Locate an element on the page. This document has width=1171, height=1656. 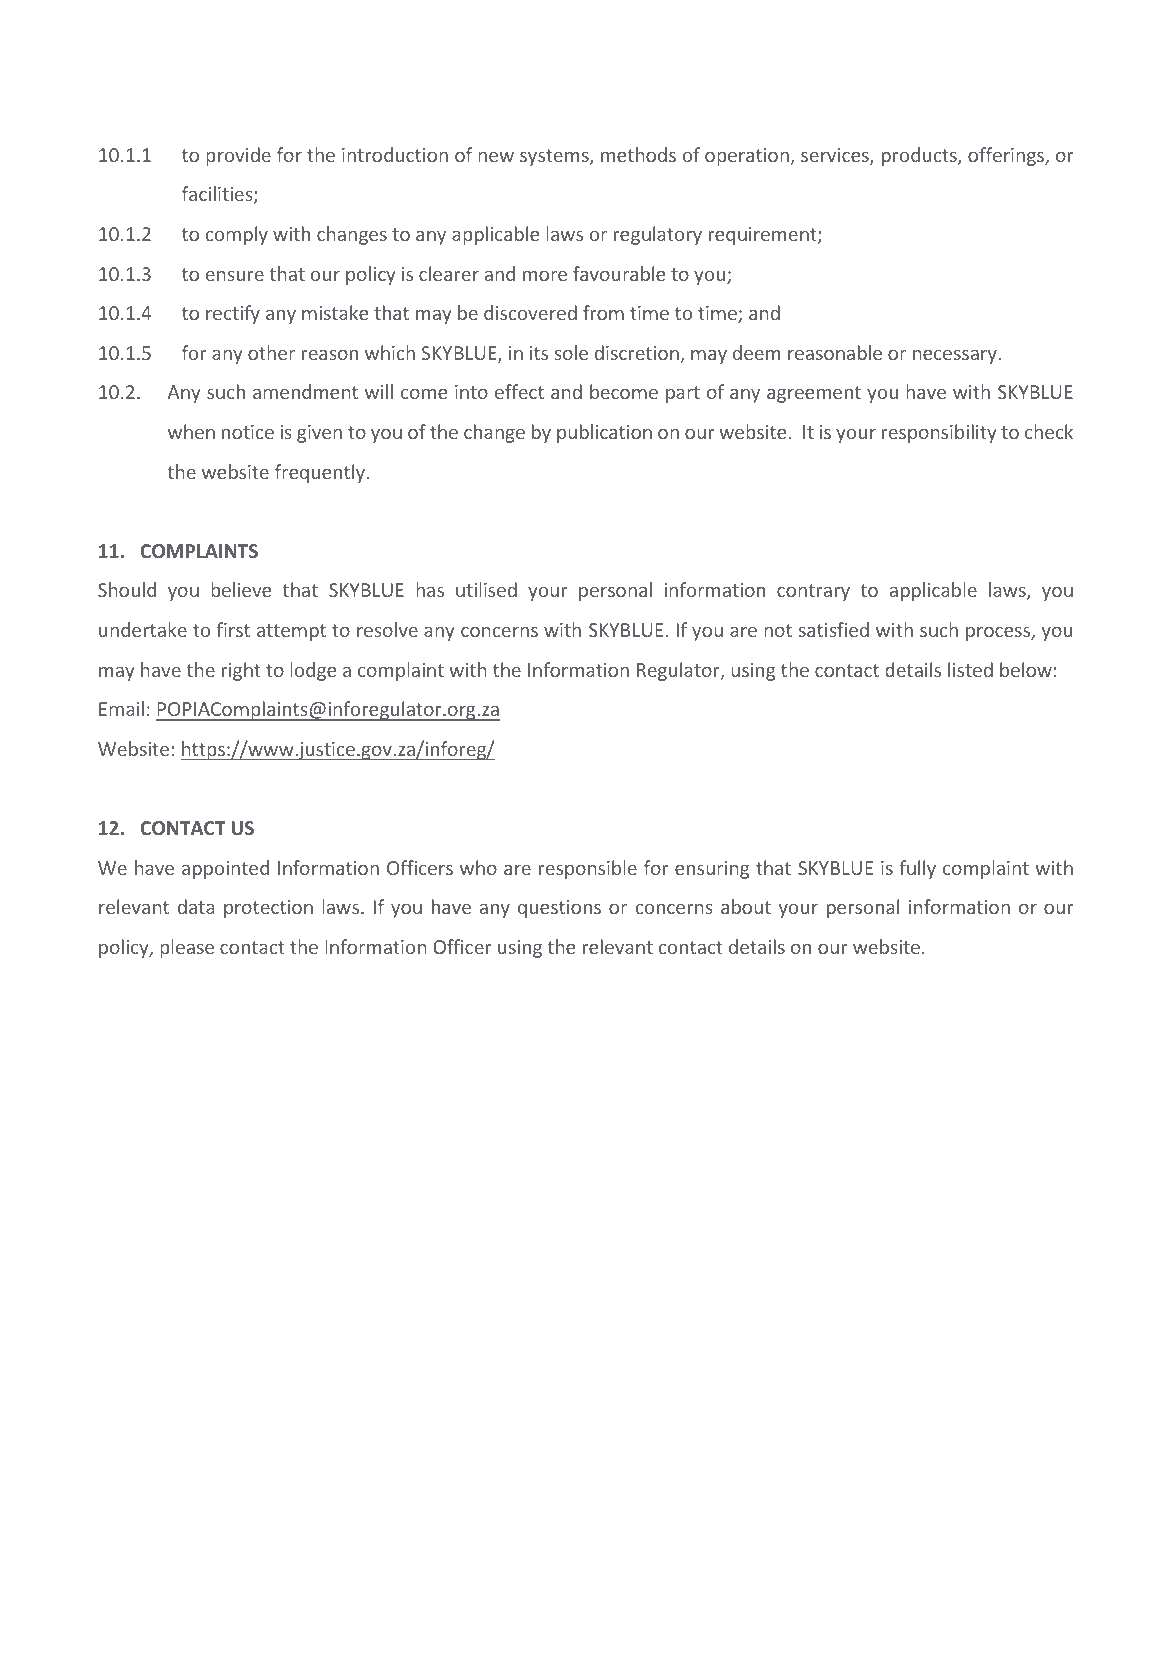
believe is located at coordinates (241, 589).
